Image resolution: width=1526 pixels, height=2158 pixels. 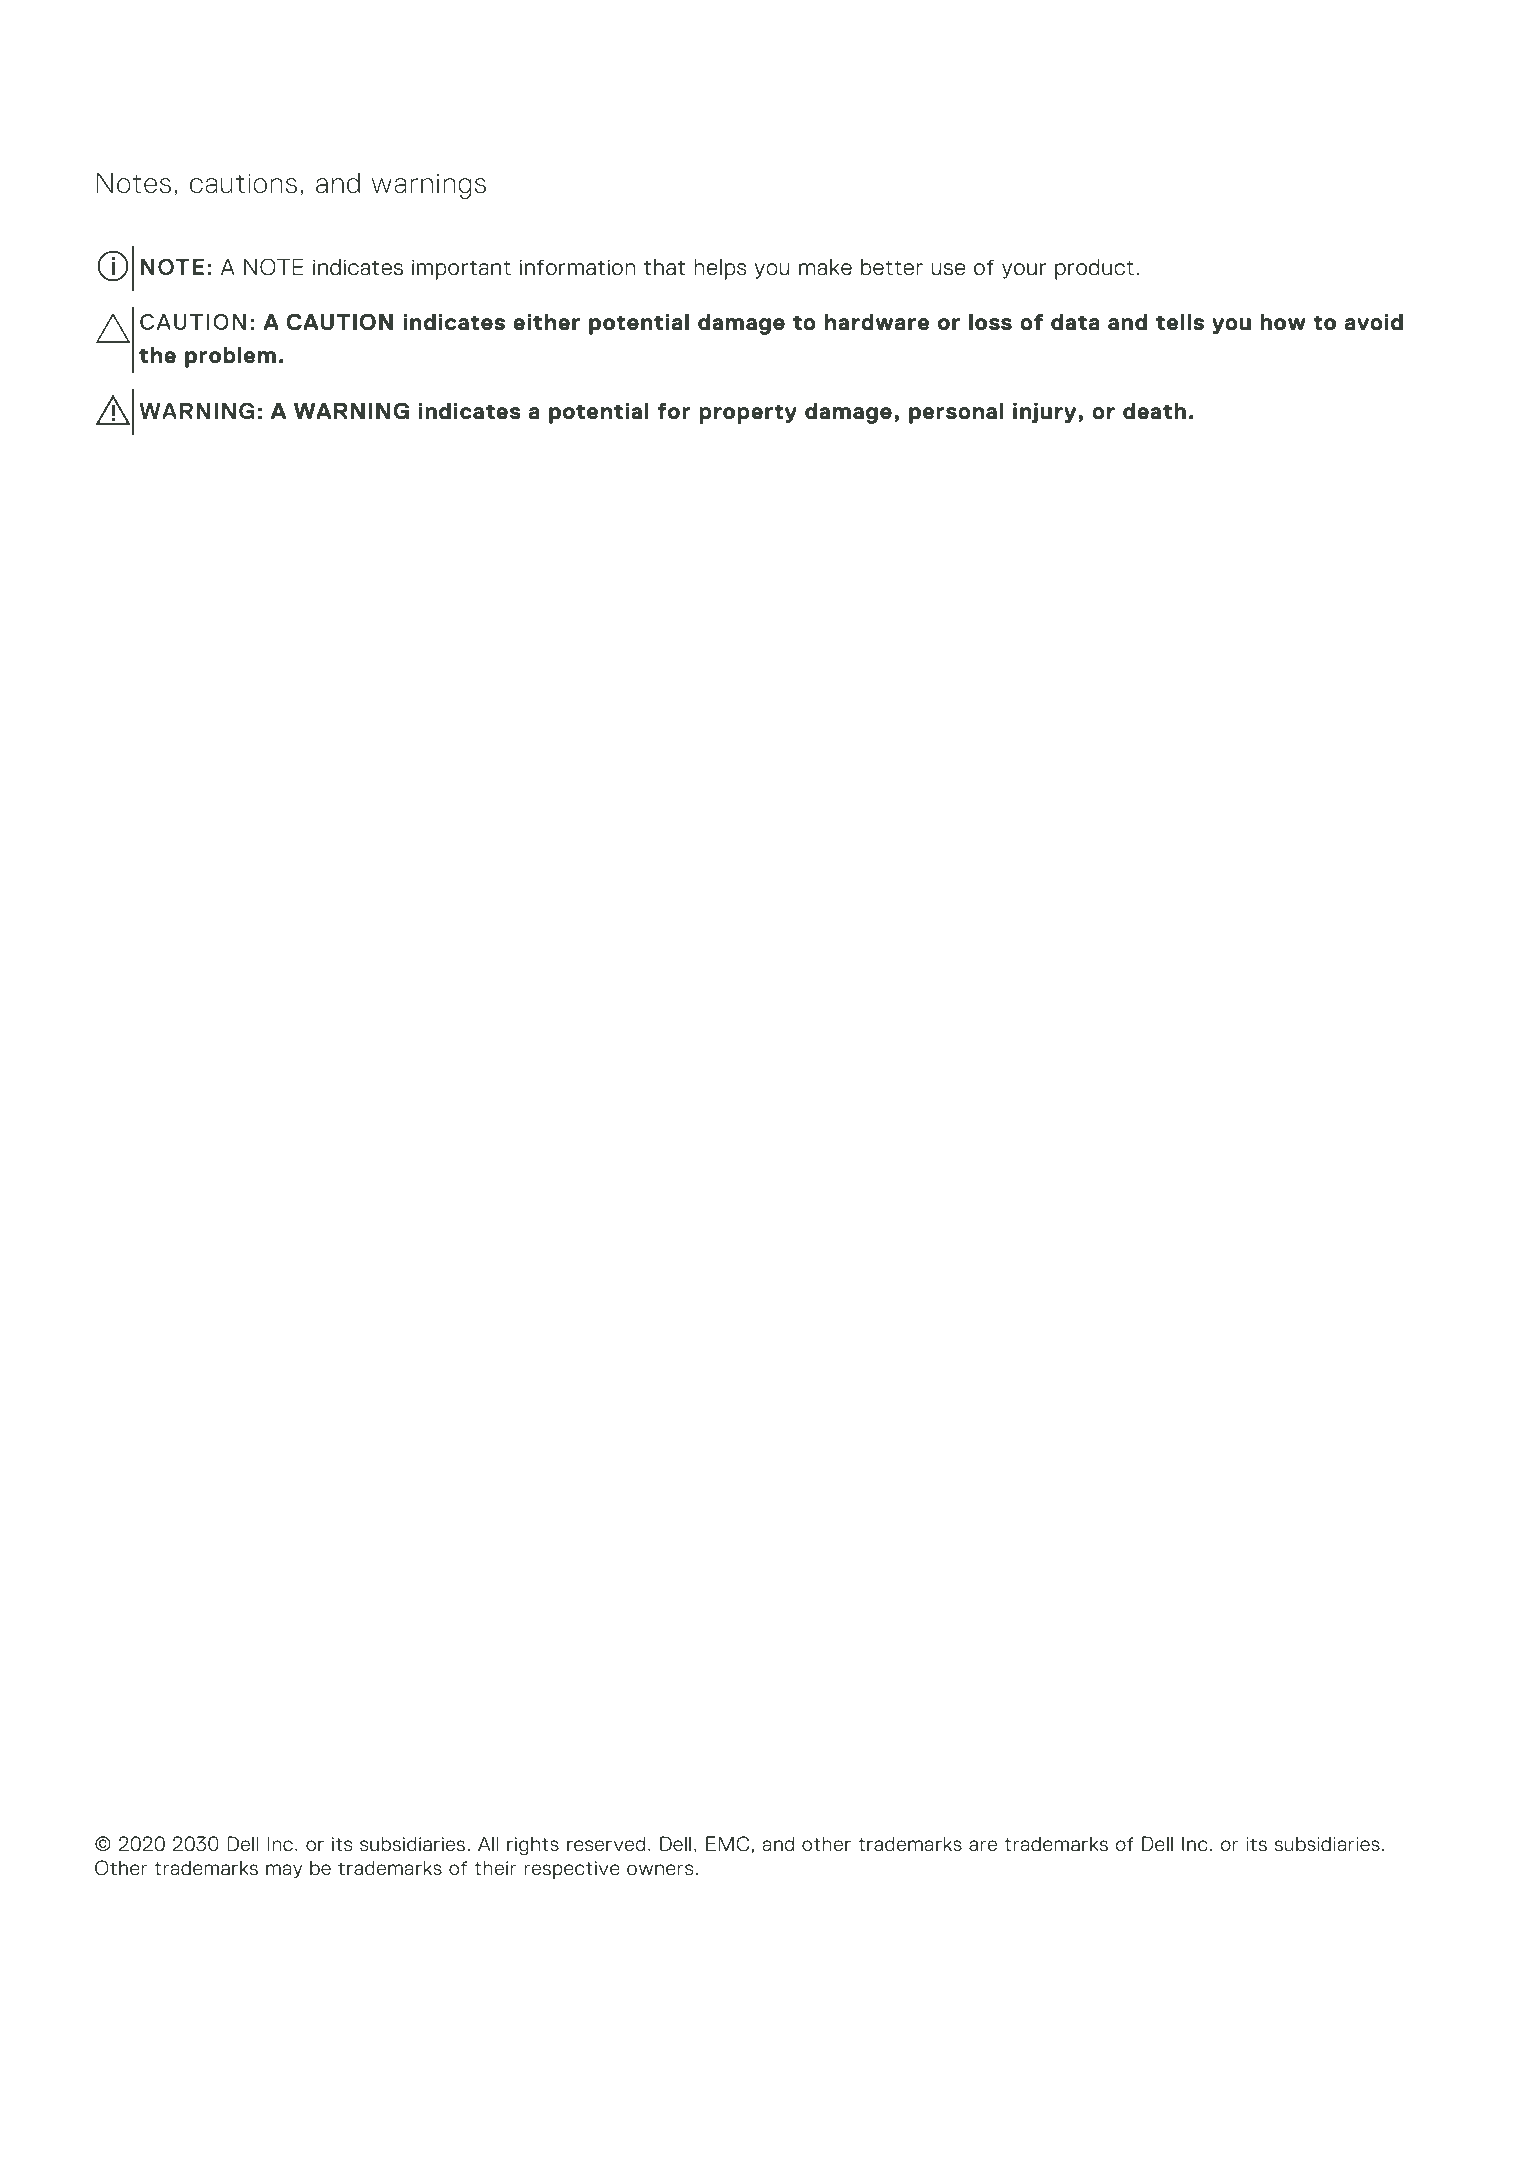 What do you see at coordinates (461, 270) in the image?
I see `important` at bounding box center [461, 270].
